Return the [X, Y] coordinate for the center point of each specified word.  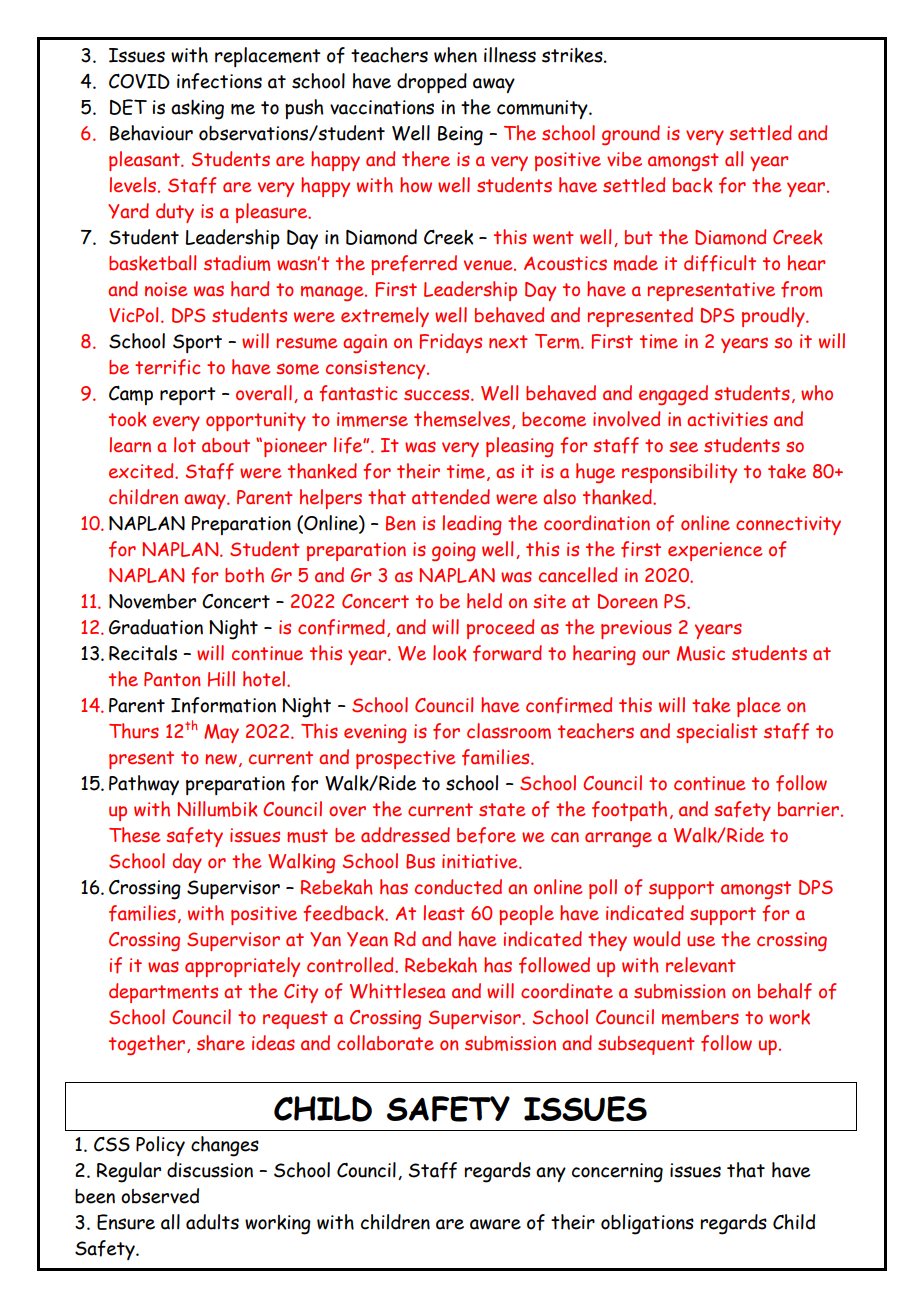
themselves [462, 419]
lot [185, 445]
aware [495, 1224]
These [134, 835]
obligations [647, 1224]
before [486, 835]
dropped [432, 83]
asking [197, 109]
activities [727, 419]
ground [631, 135]
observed [160, 1196]
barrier [810, 809]
